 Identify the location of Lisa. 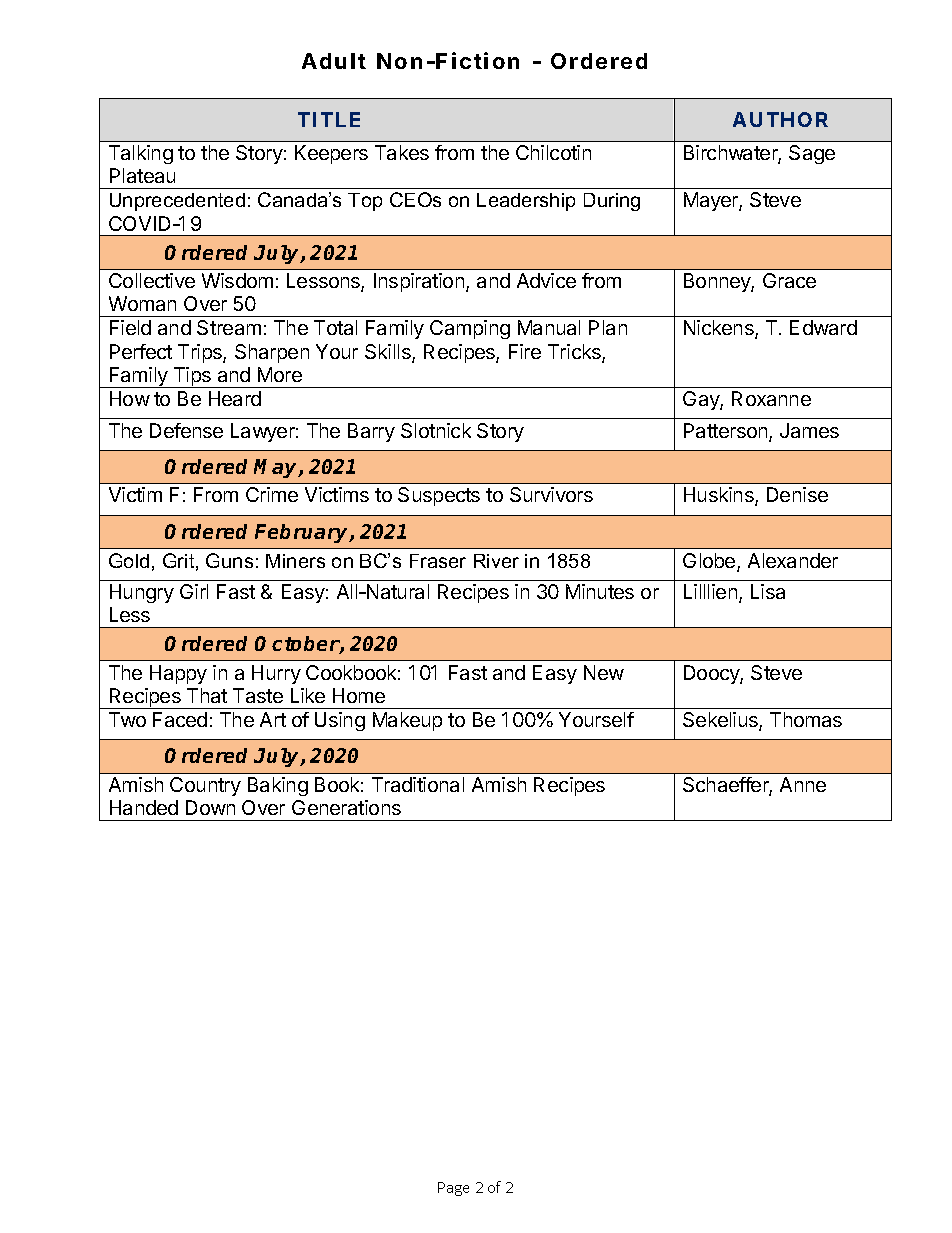
(768, 591).
